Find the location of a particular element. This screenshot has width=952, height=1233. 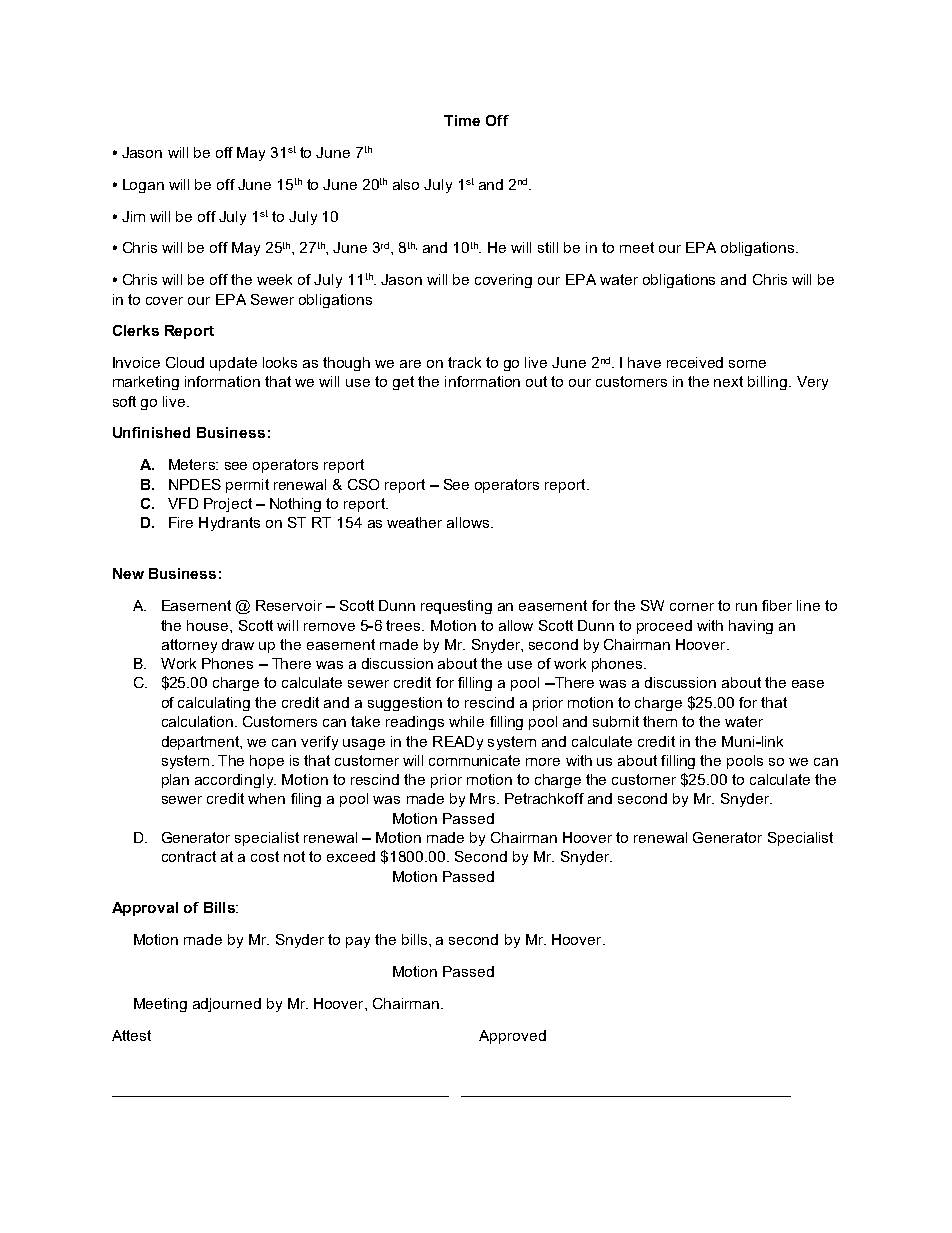

requesting is located at coordinates (456, 607).
